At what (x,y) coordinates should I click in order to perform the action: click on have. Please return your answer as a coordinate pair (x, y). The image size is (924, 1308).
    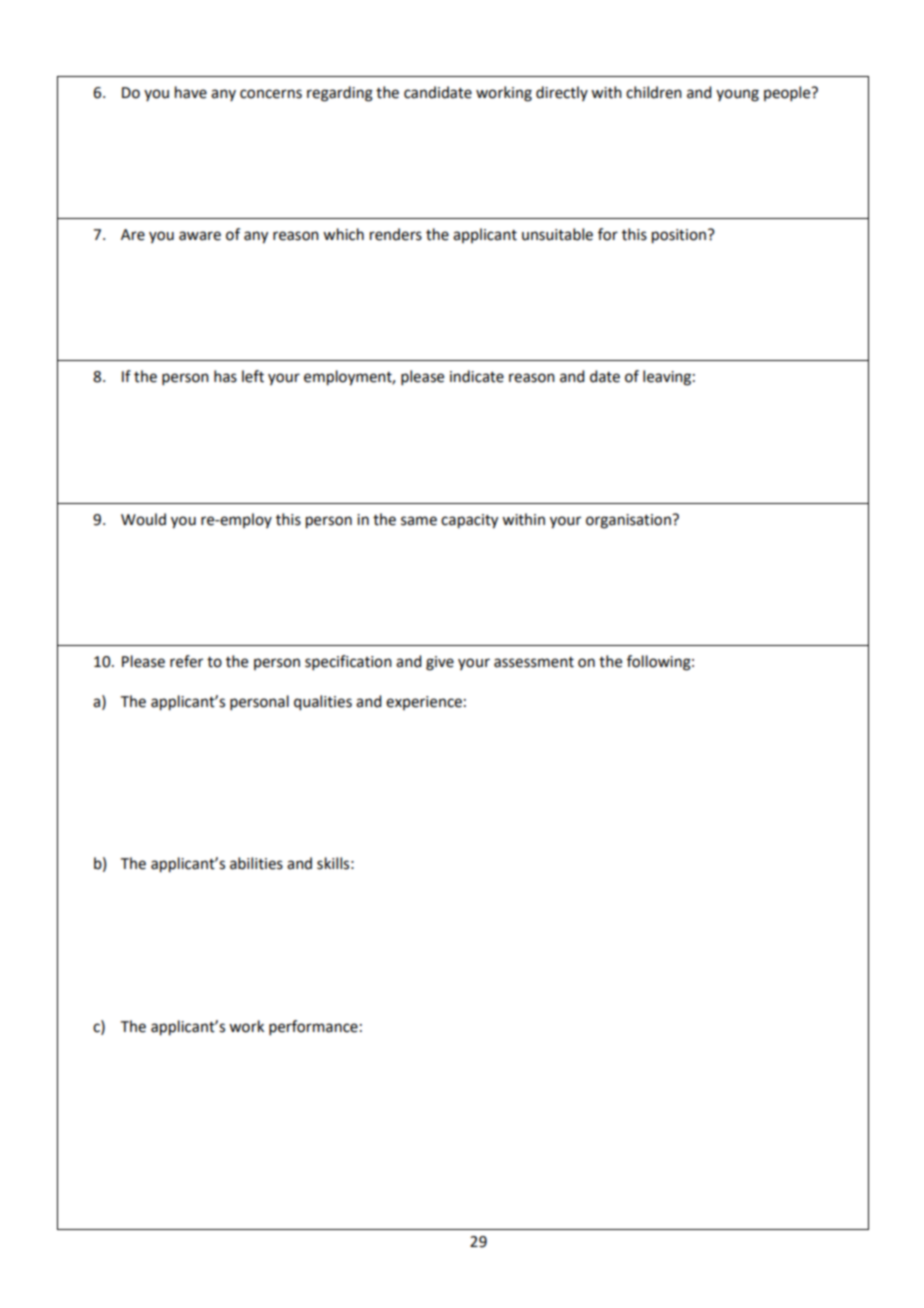
    Looking at the image, I should click on (191, 92).
